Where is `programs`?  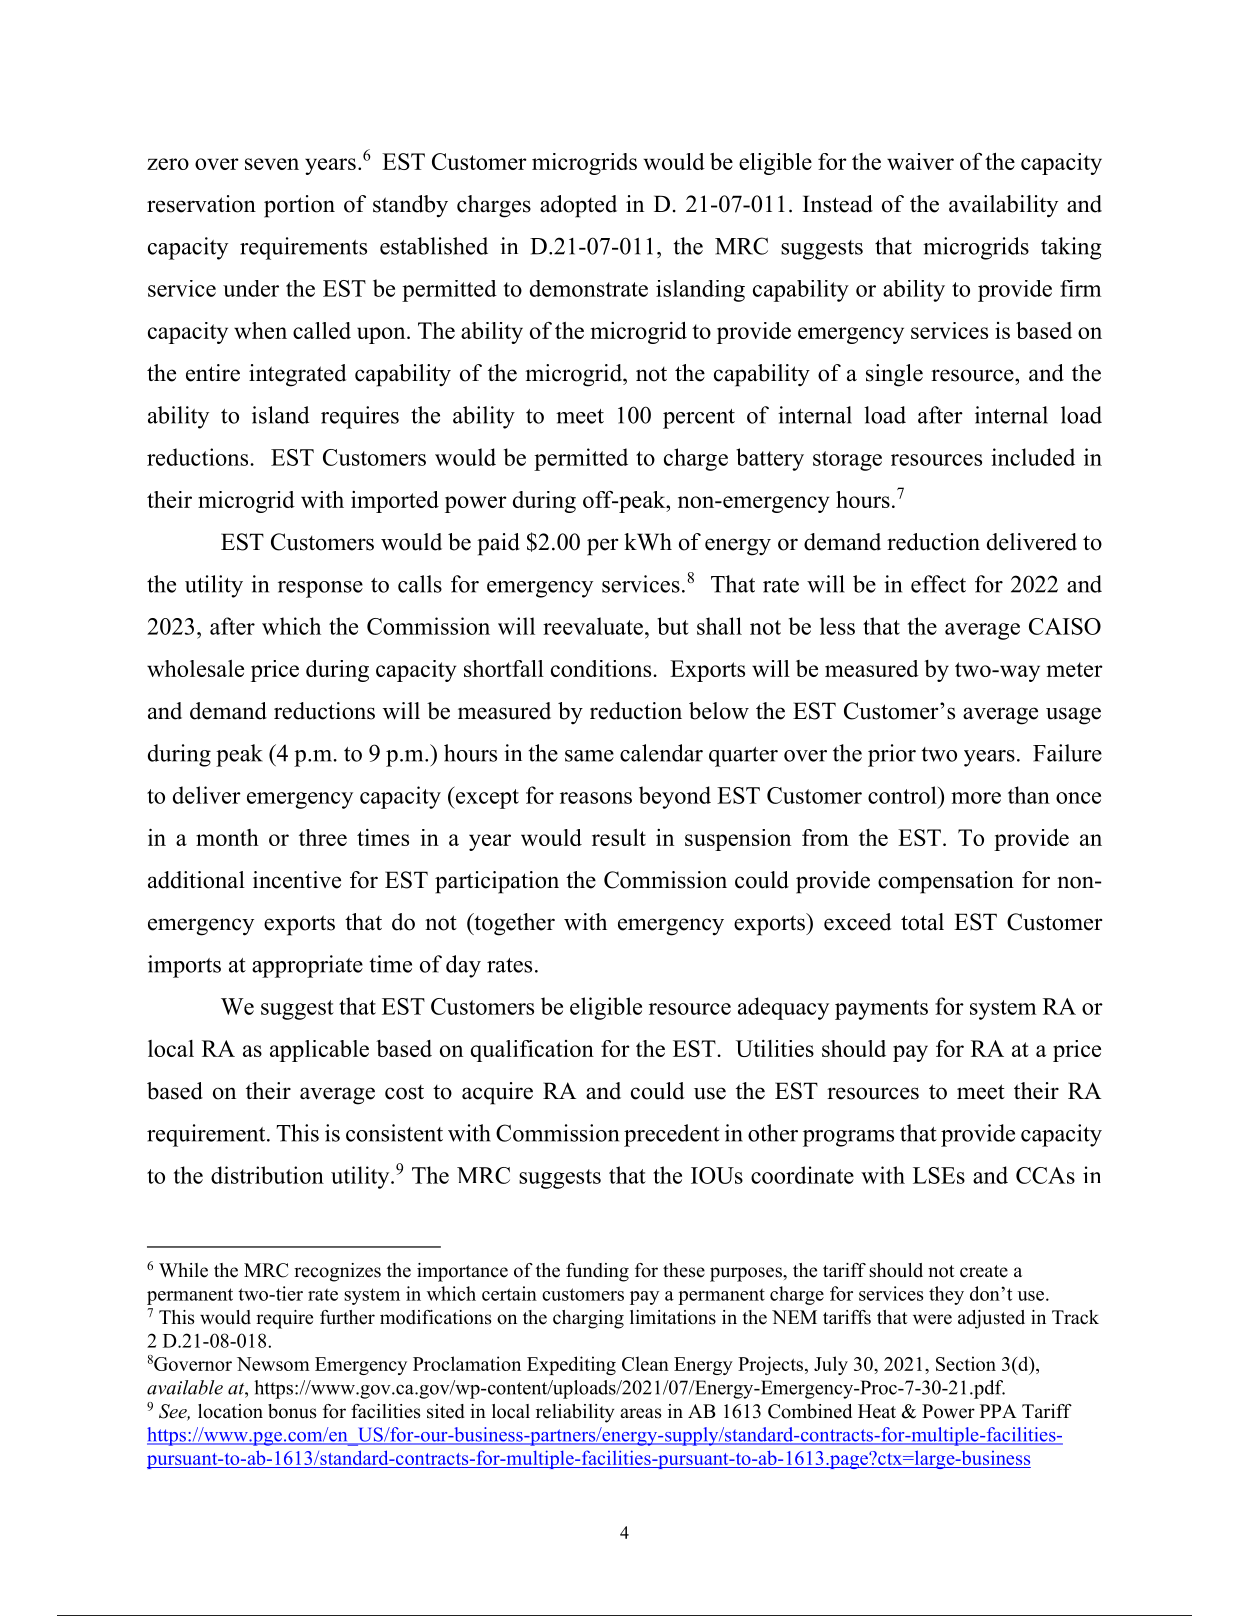 programs is located at coordinates (848, 1138).
